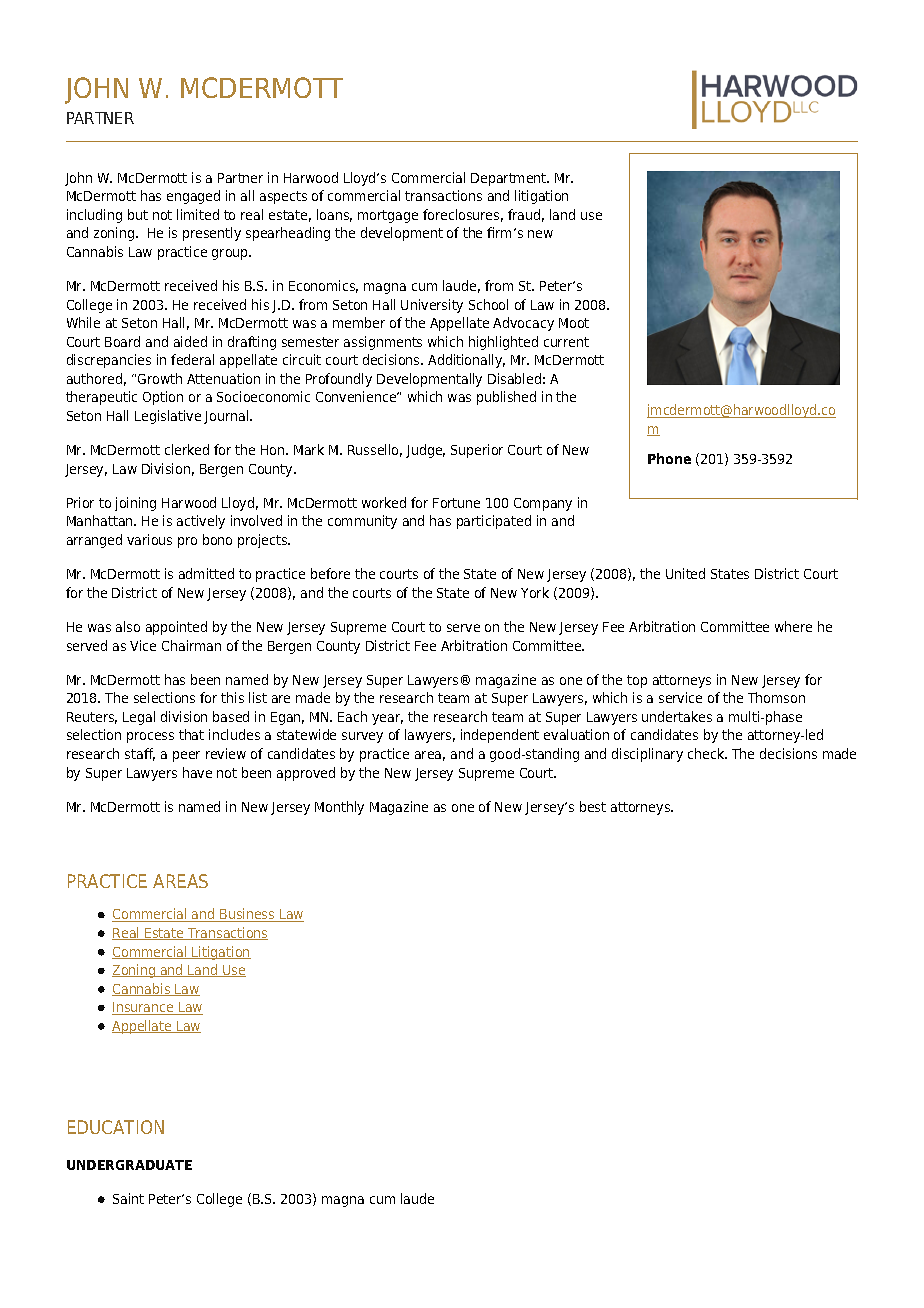 The image size is (924, 1308). Describe the element at coordinates (139, 718) in the page. I see `Legal` at that location.
